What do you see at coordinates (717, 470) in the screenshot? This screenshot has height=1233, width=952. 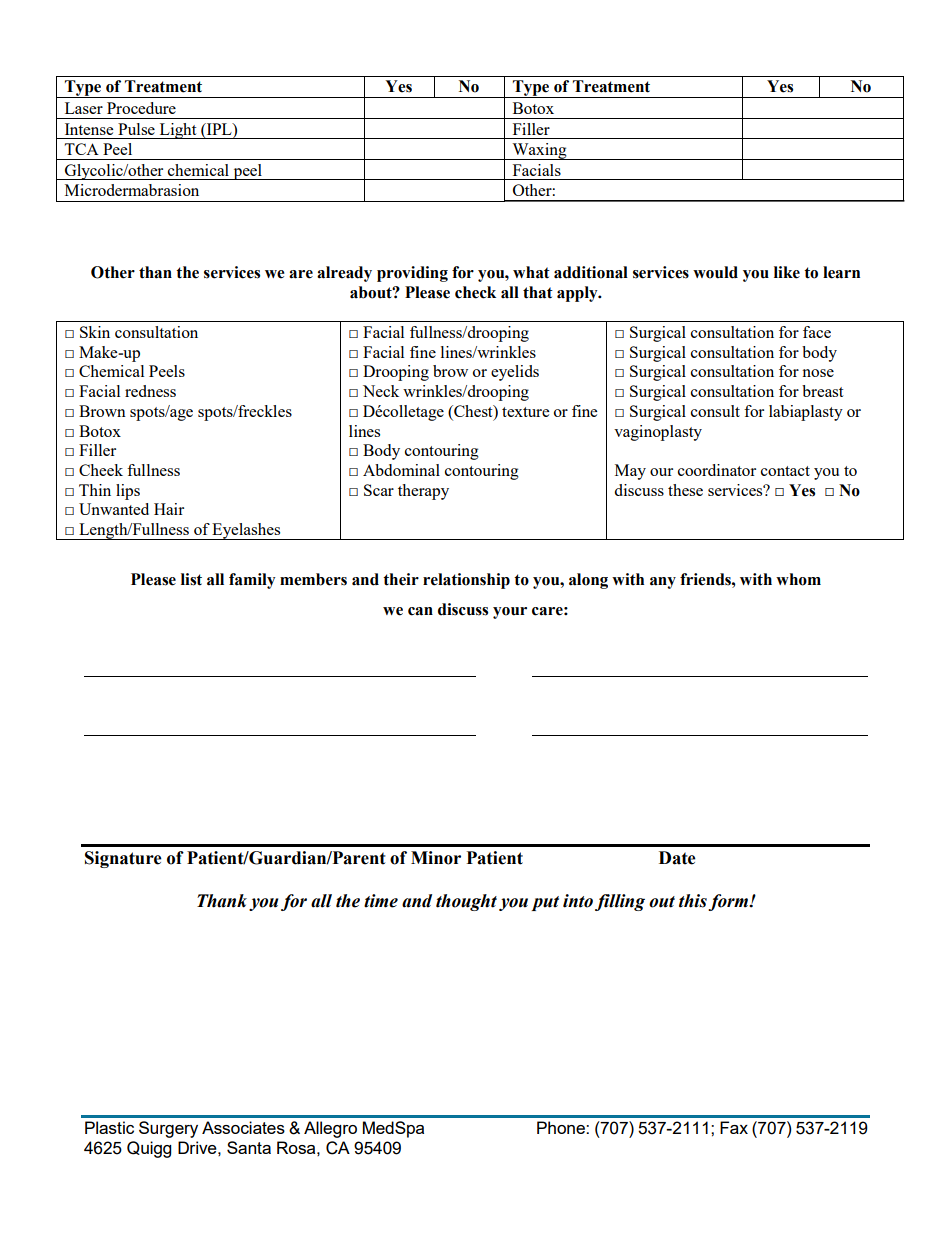 I see `coordinator` at bounding box center [717, 470].
